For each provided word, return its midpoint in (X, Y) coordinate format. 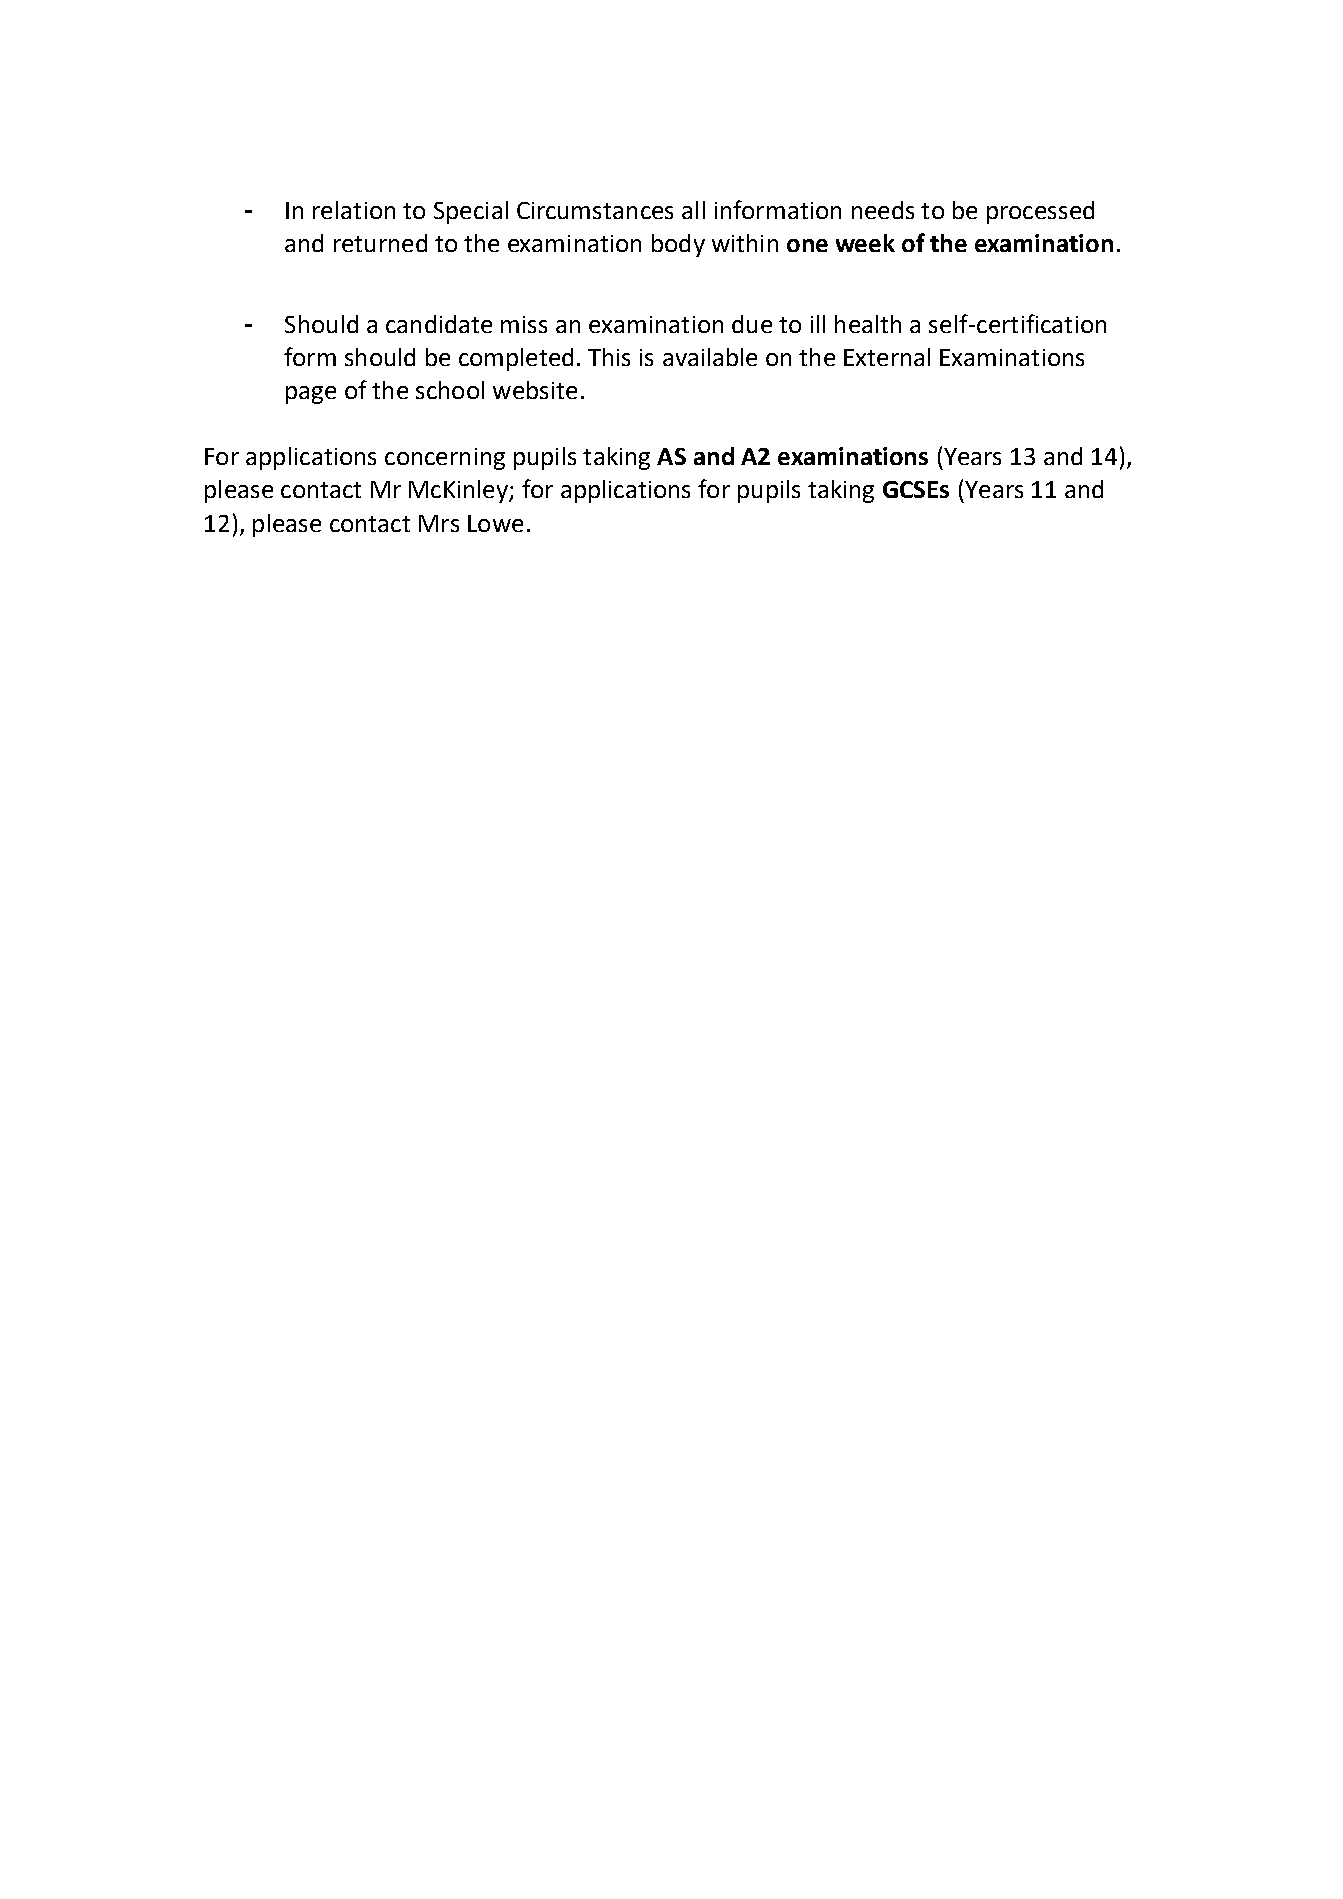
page (311, 395)
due (752, 324)
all (693, 210)
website (535, 390)
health (868, 324)
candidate (439, 324)
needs (883, 210)
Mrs (439, 523)
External (887, 357)
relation (354, 210)
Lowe (495, 523)
